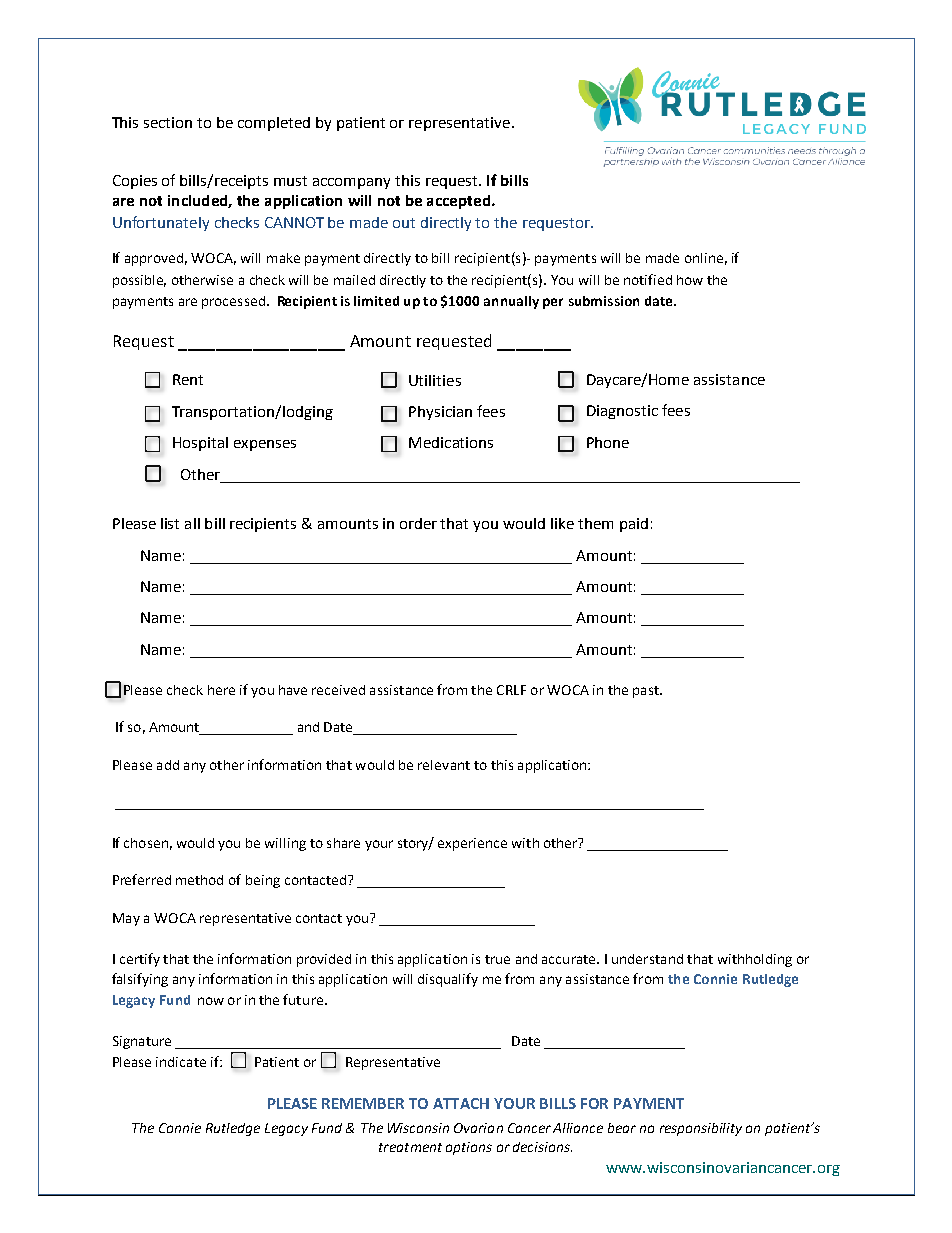 The image size is (952, 1233). I want to click on past, so click(647, 692).
